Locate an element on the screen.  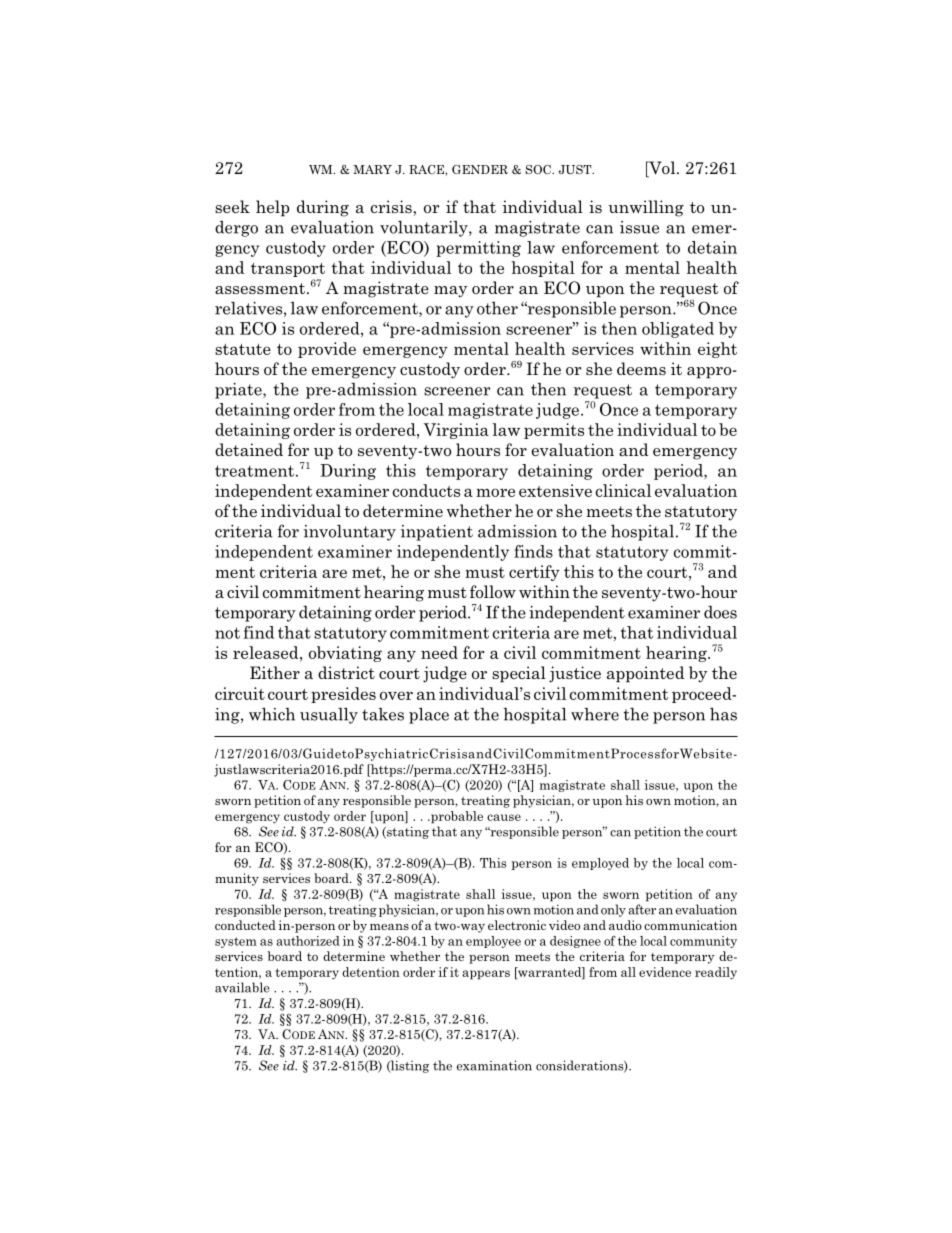
help is located at coordinates (272, 208).
